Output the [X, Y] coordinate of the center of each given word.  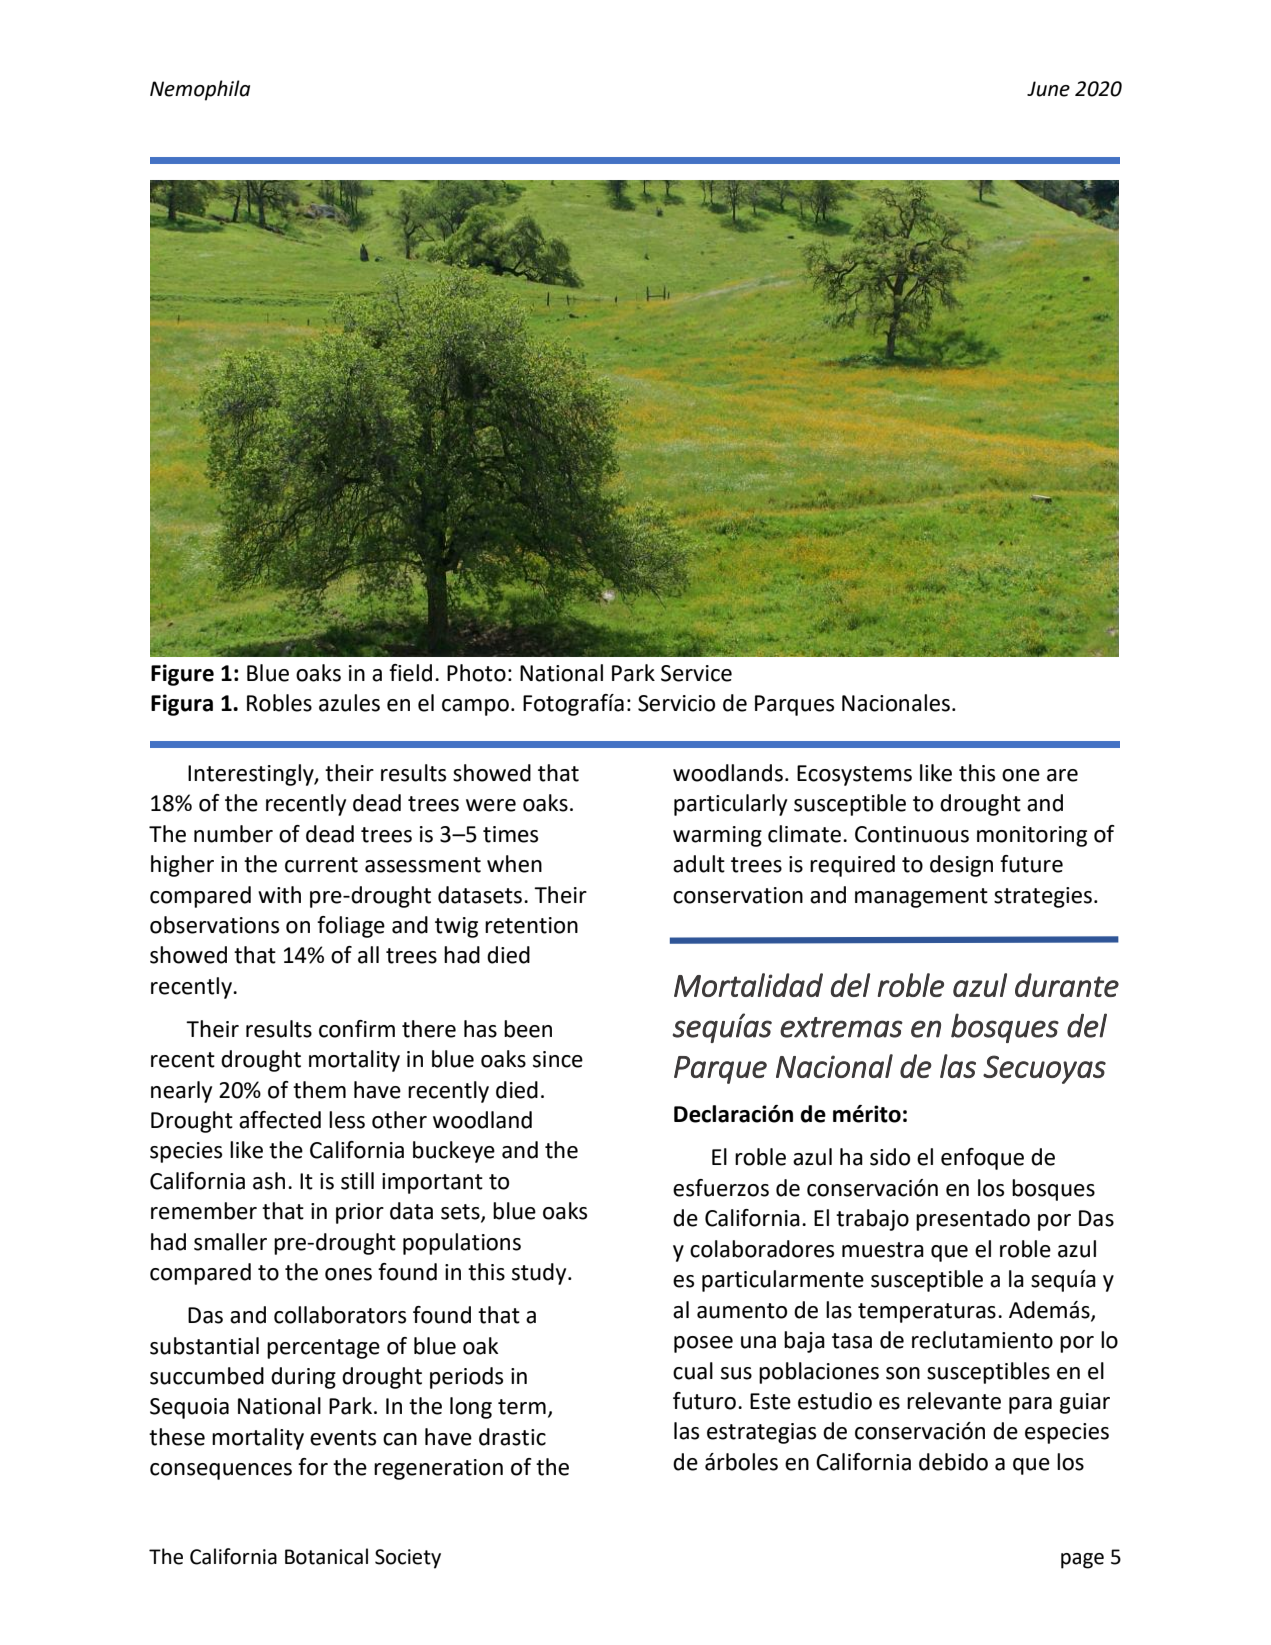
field [410, 673]
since [558, 1059]
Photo [476, 673]
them [319, 1090]
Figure [182, 675]
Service [696, 673]
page [1082, 1561]
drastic [512, 1437]
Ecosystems [854, 775]
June [1048, 89]
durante [1067, 985]
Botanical [326, 1556]
